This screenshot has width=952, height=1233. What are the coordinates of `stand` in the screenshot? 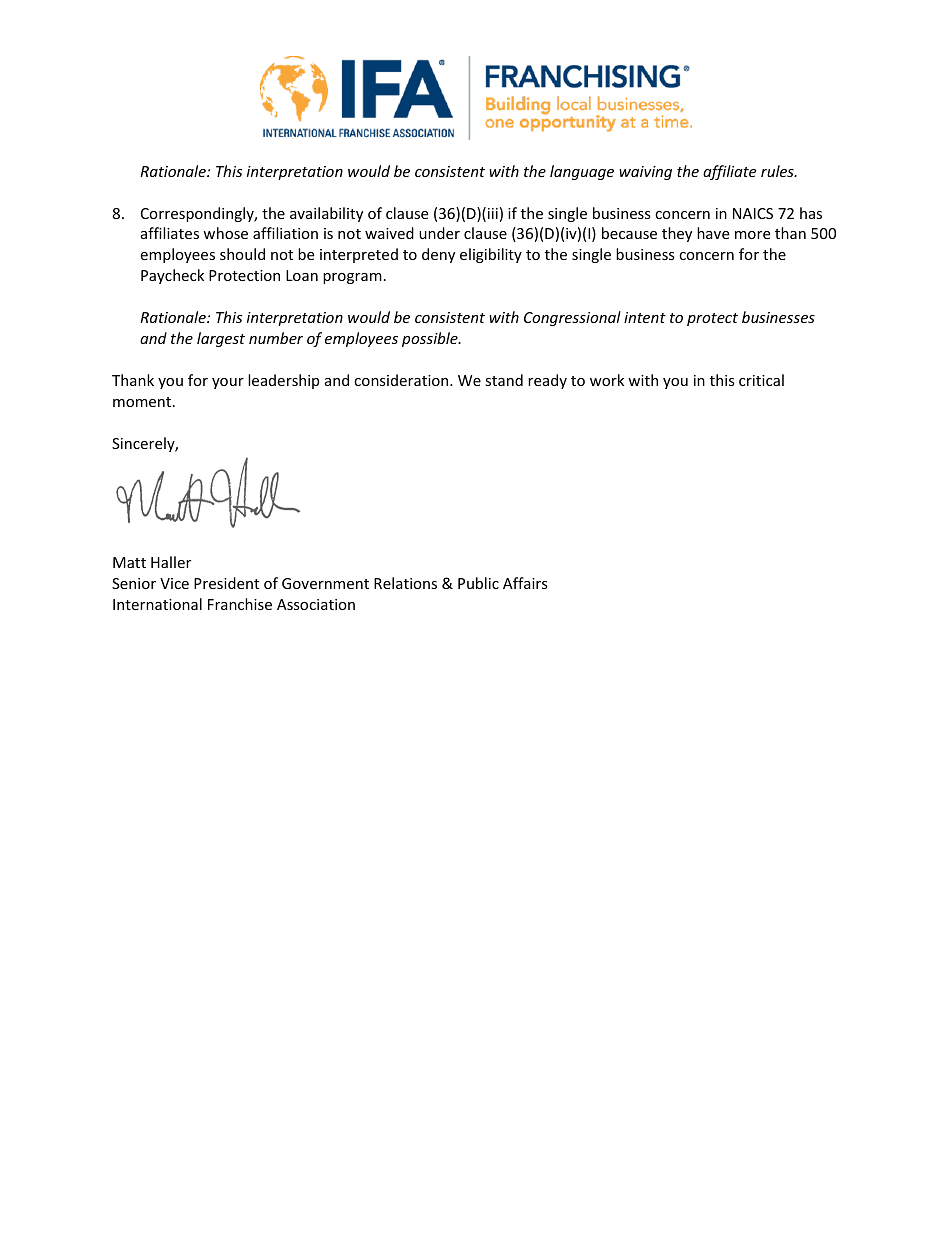 It's located at (504, 380).
